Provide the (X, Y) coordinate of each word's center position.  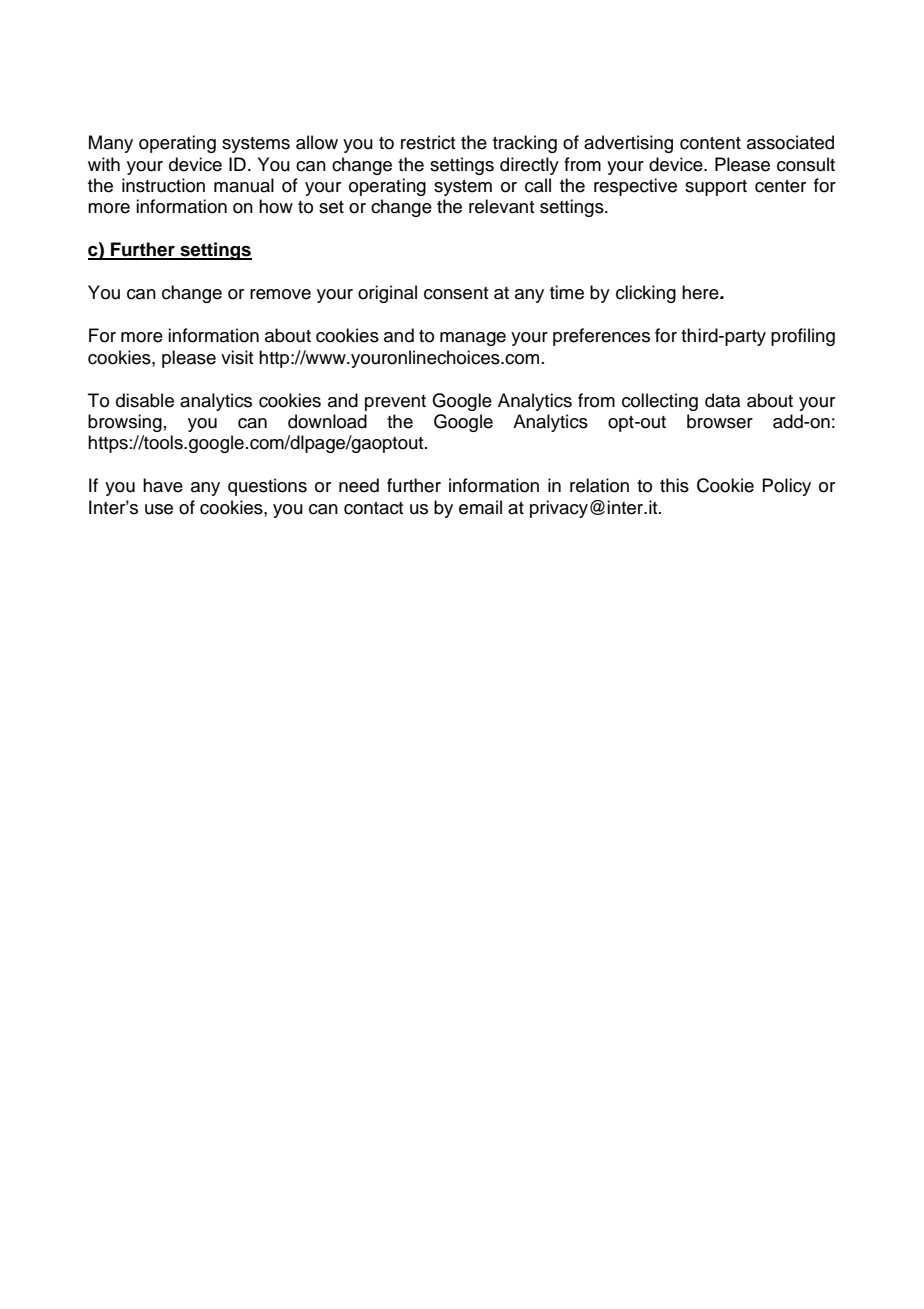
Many (111, 144)
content (710, 143)
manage (473, 339)
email (480, 507)
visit (237, 357)
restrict (428, 142)
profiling (803, 337)
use (159, 509)
